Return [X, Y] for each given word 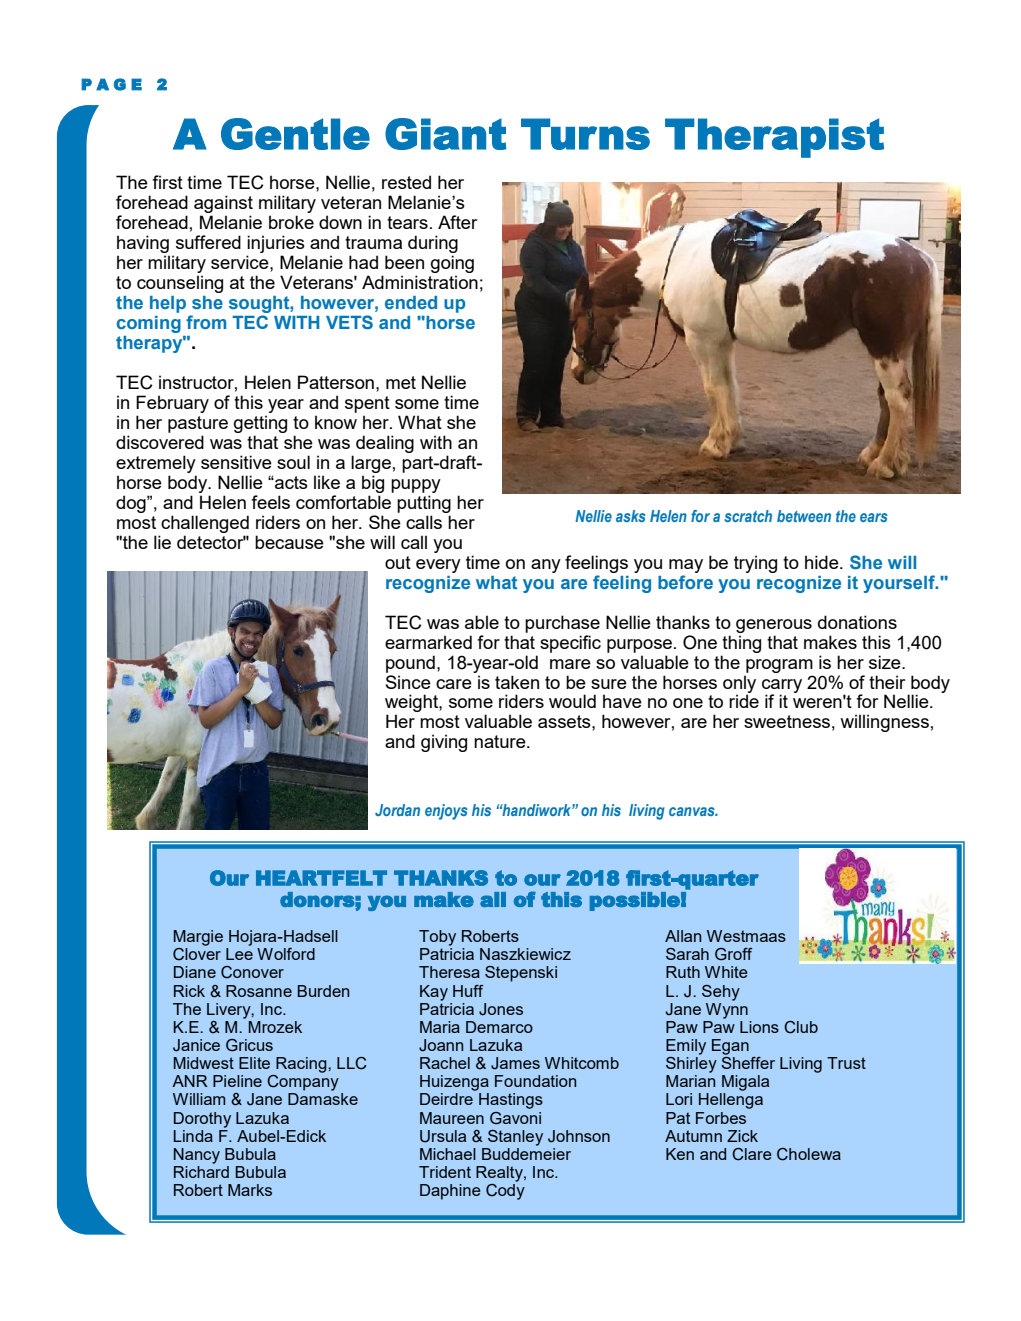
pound [410, 664]
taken [517, 682]
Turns [585, 134]
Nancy [197, 1156]
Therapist [774, 138]
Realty [500, 1174]
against [223, 205]
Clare [752, 1154]
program [779, 666]
